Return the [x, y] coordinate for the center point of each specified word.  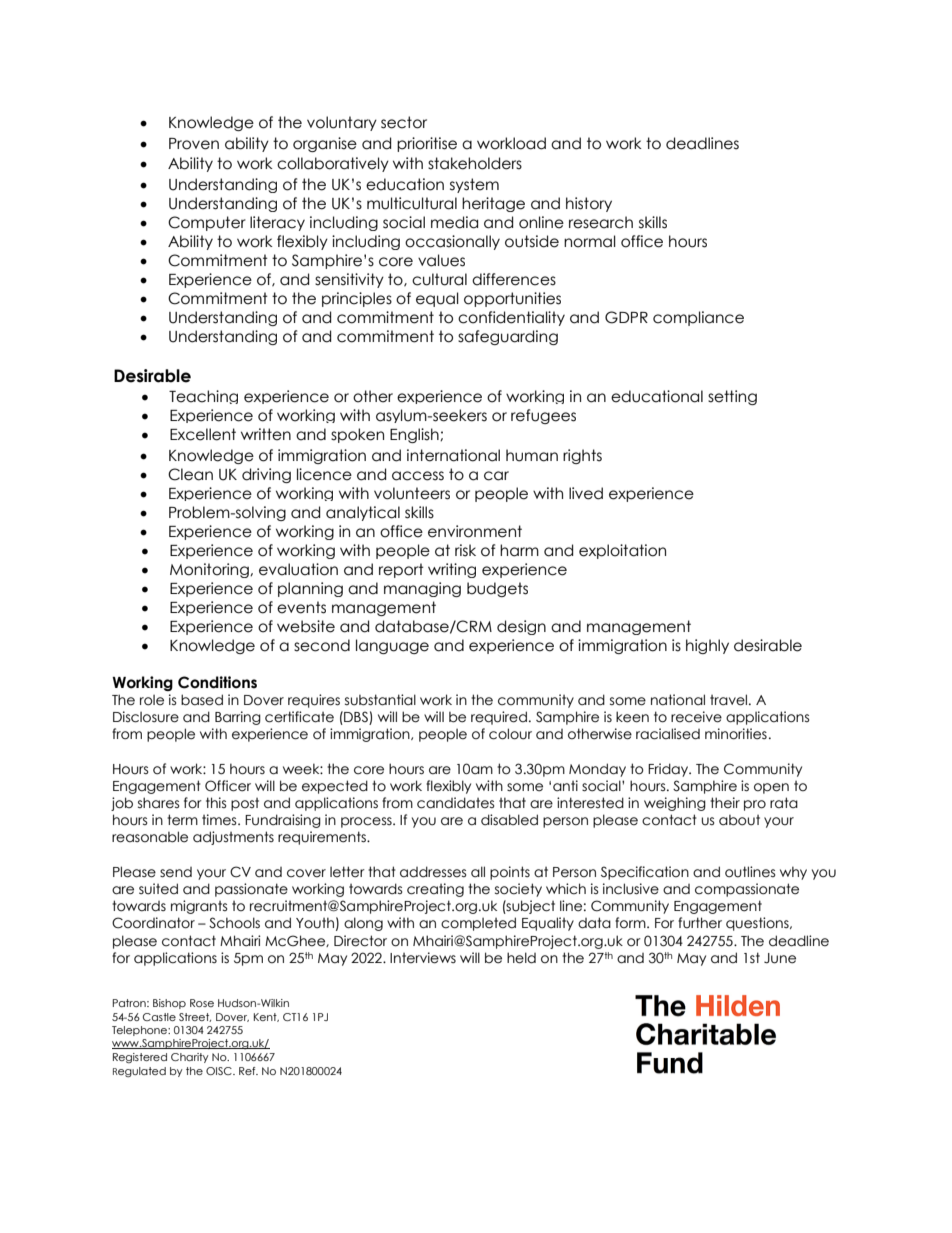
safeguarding [508, 337]
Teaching [203, 397]
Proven [194, 144]
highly [707, 646]
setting [732, 397]
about [739, 820]
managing [422, 589]
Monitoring [210, 570]
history [589, 204]
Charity [190, 1058]
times [220, 820]
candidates [456, 803]
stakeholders [475, 163]
